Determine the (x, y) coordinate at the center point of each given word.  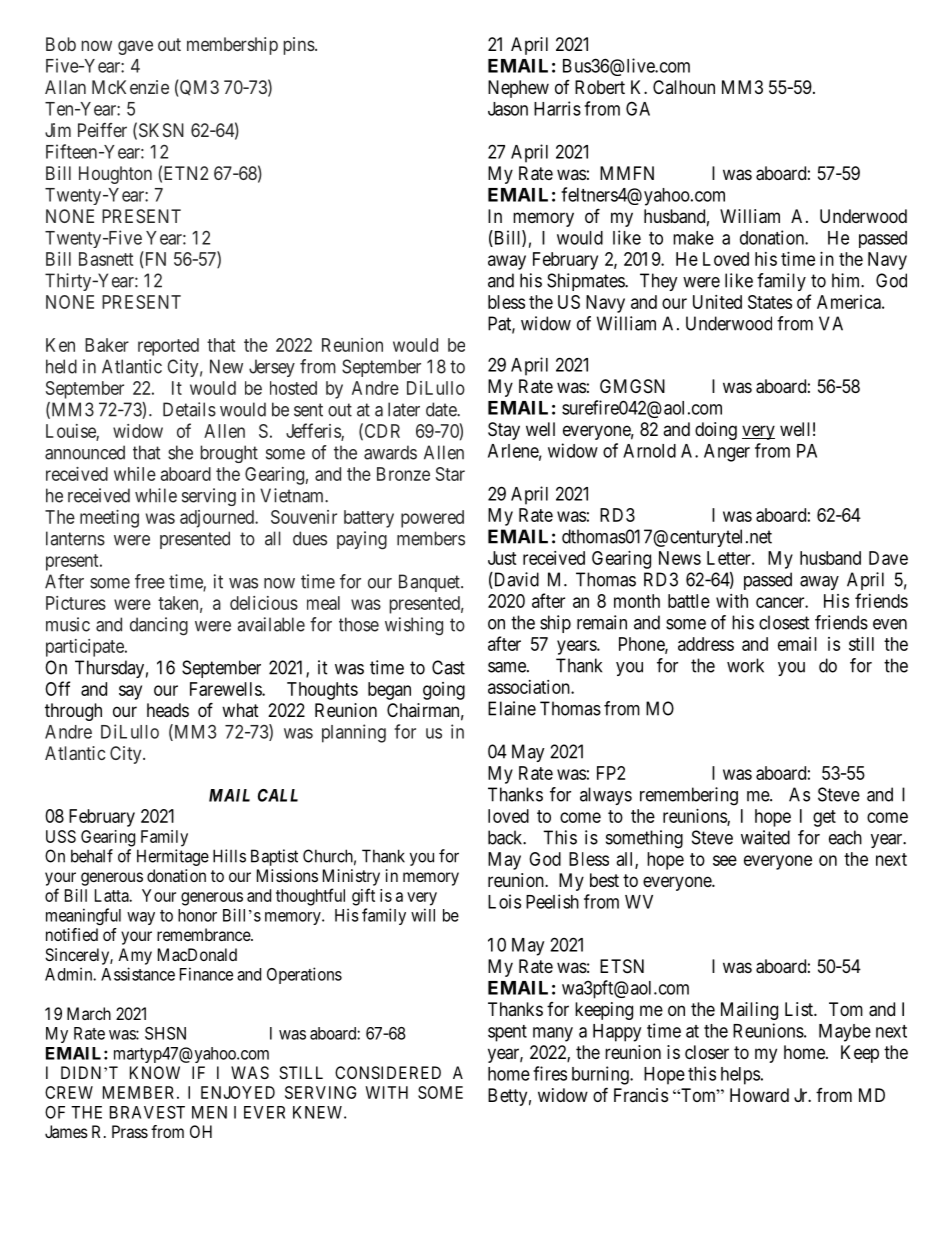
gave (135, 47)
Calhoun (684, 87)
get (824, 818)
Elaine (512, 708)
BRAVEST (147, 1112)
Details (189, 409)
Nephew (518, 89)
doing (716, 431)
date (442, 409)
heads (168, 710)
